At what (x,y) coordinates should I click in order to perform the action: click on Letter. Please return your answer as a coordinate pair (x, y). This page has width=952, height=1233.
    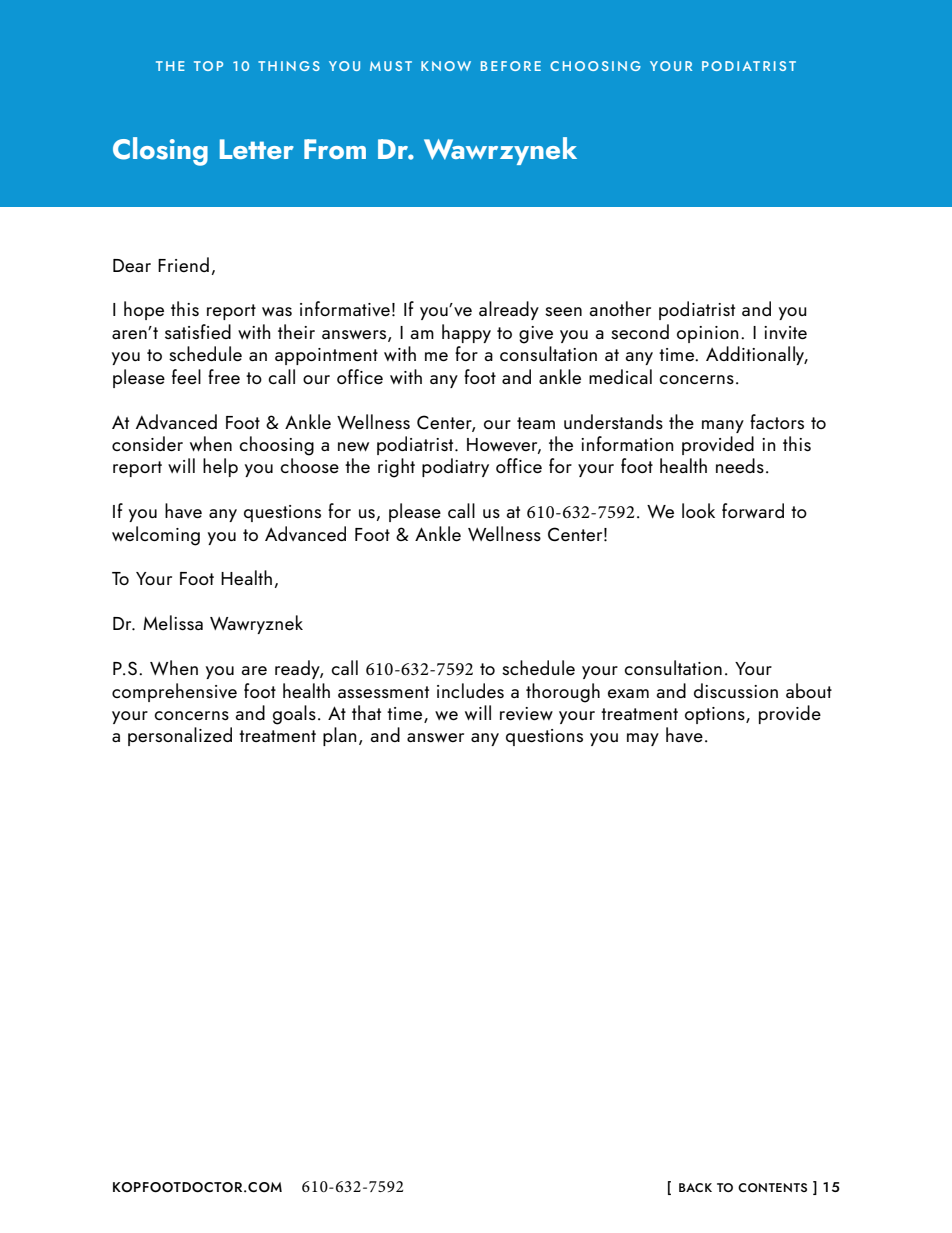
    Looking at the image, I should click on (257, 149).
